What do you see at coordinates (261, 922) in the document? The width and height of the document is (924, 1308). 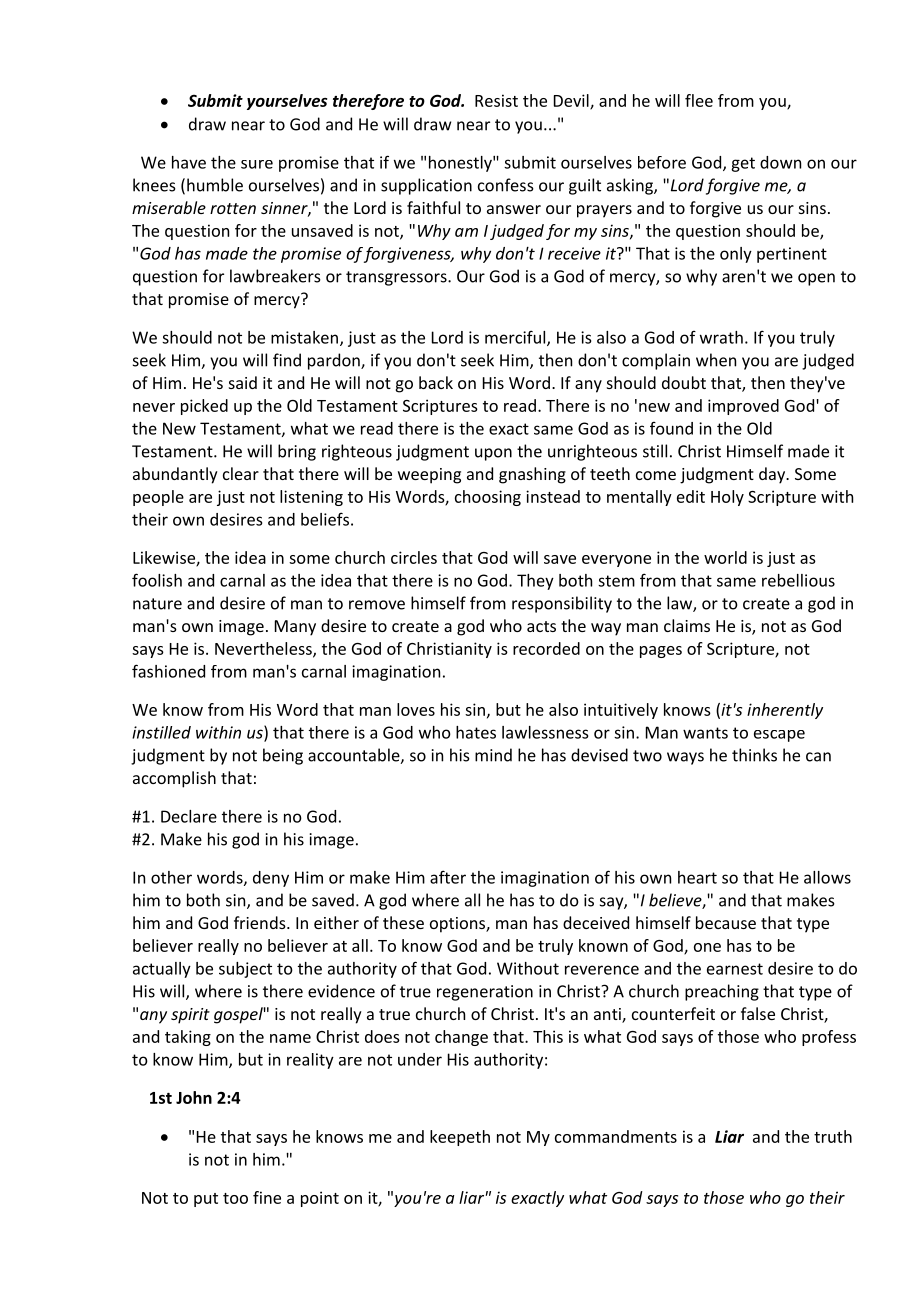 I see `friends` at bounding box center [261, 922].
